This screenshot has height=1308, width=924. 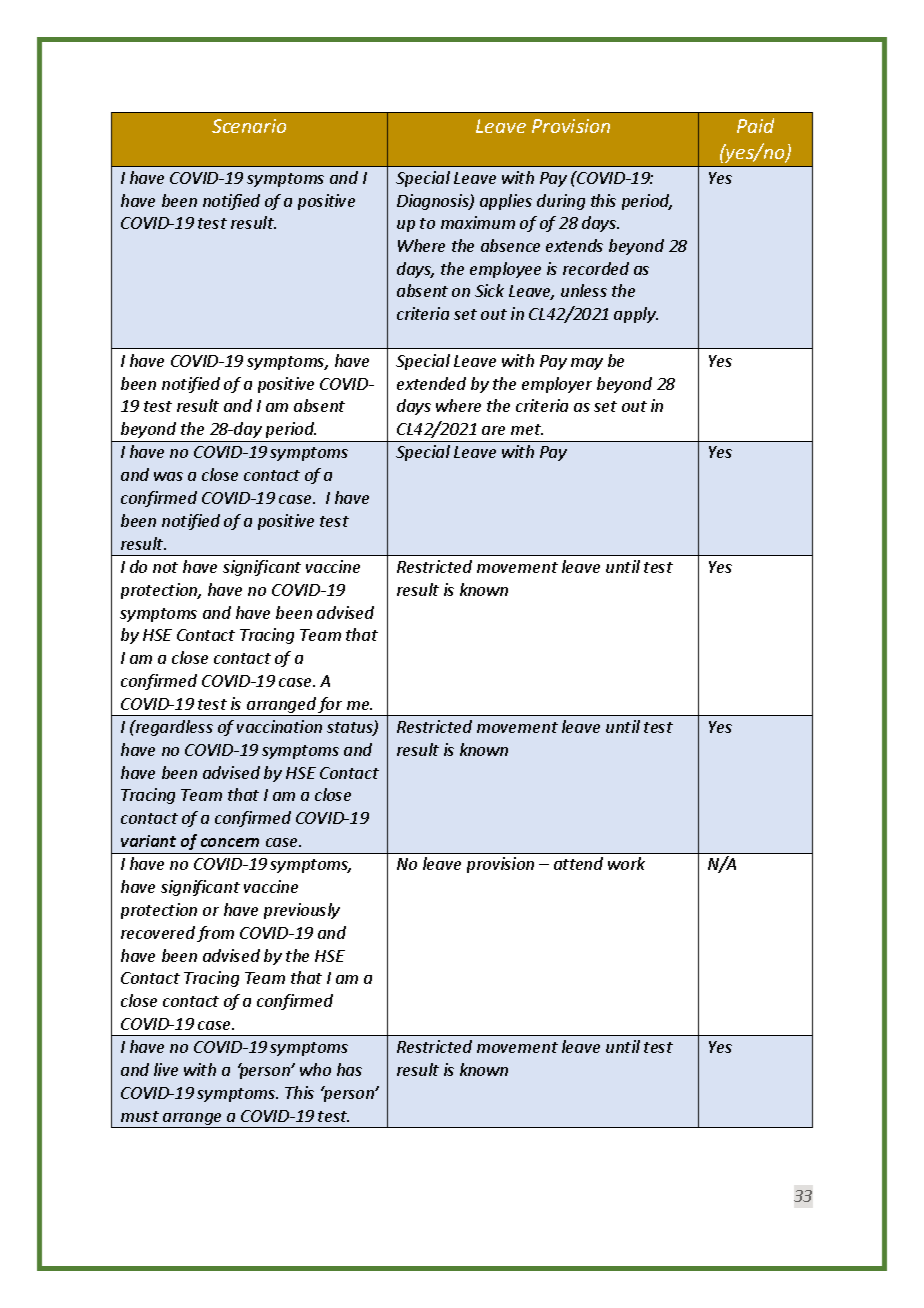 I want to click on applies, so click(x=506, y=202).
